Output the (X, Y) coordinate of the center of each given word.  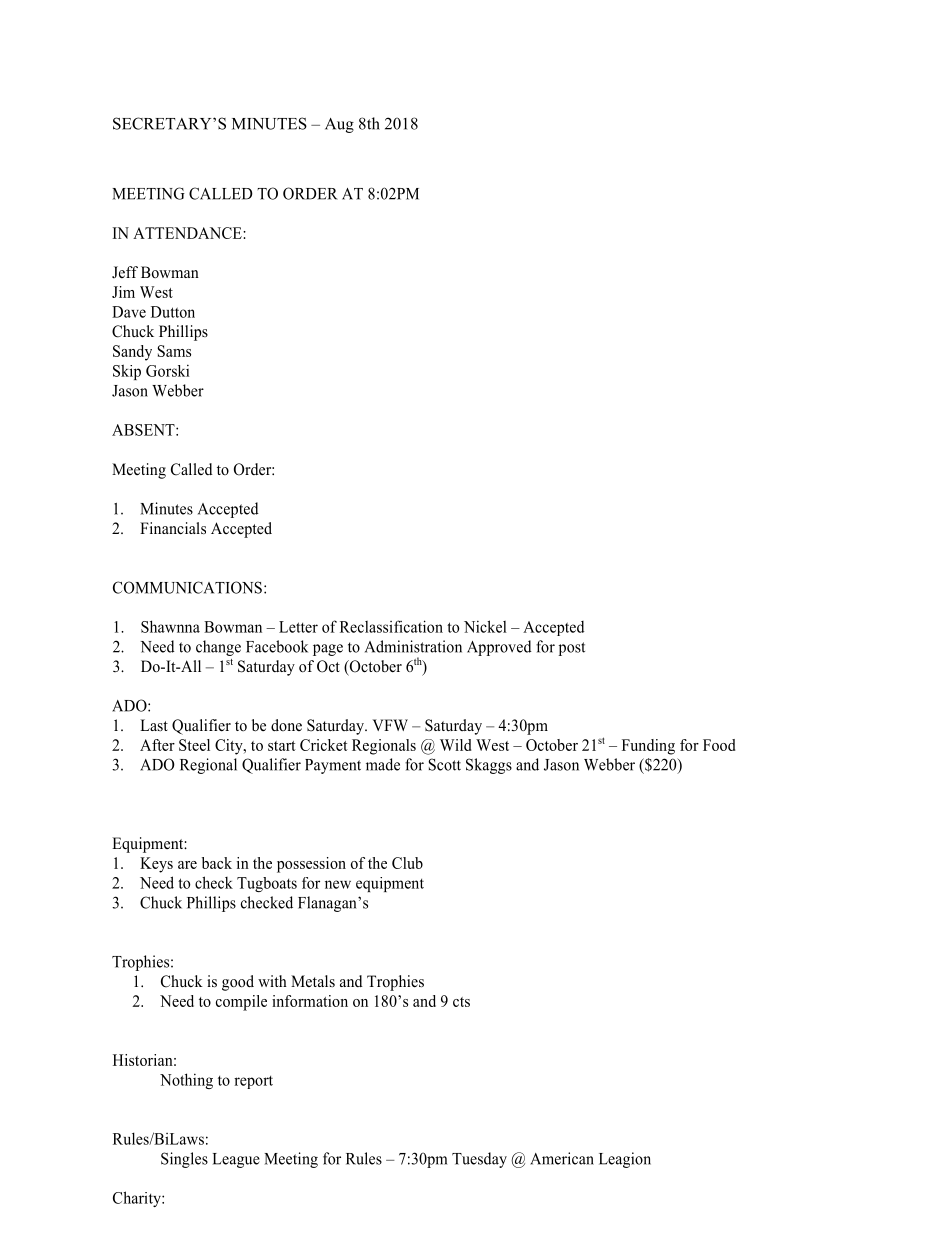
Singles (184, 1160)
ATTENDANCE (188, 233)
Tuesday (479, 1160)
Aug (339, 125)
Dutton (173, 312)
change (218, 648)
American (562, 1158)
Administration (413, 646)
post (572, 649)
